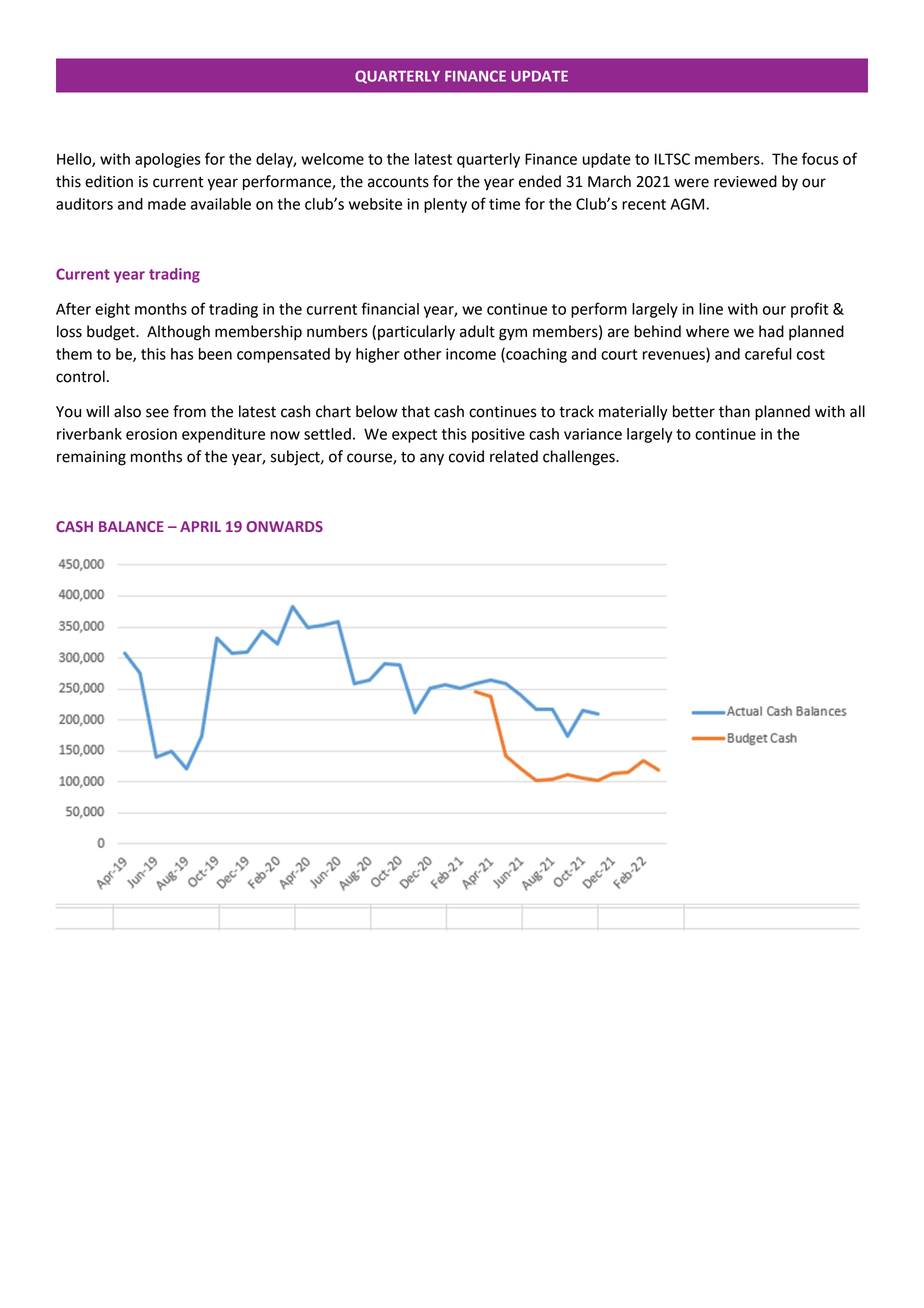  What do you see at coordinates (745, 181) in the image?
I see `reviewed` at bounding box center [745, 181].
